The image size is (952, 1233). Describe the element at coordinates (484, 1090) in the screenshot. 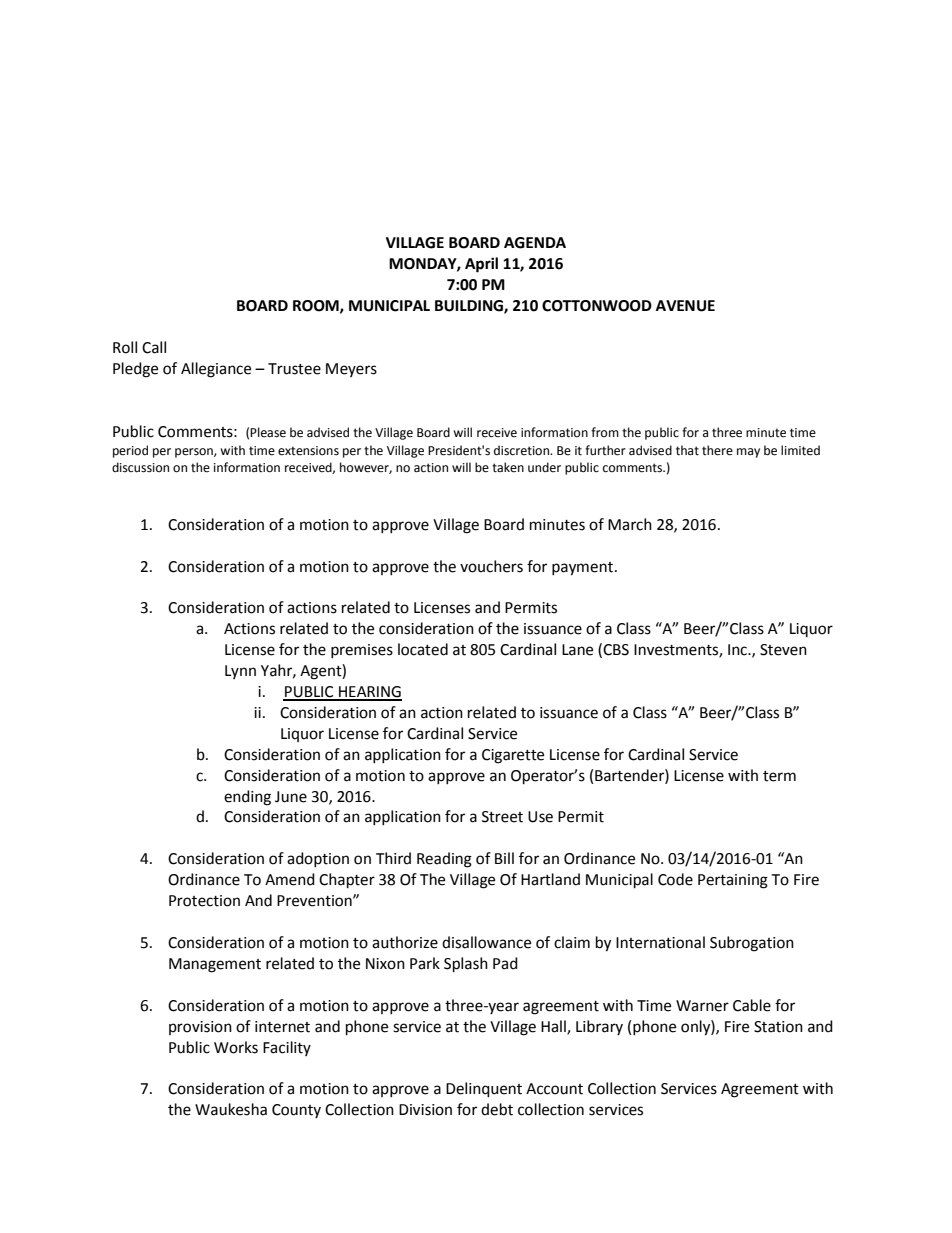

I see `Delinquent` at that location.
